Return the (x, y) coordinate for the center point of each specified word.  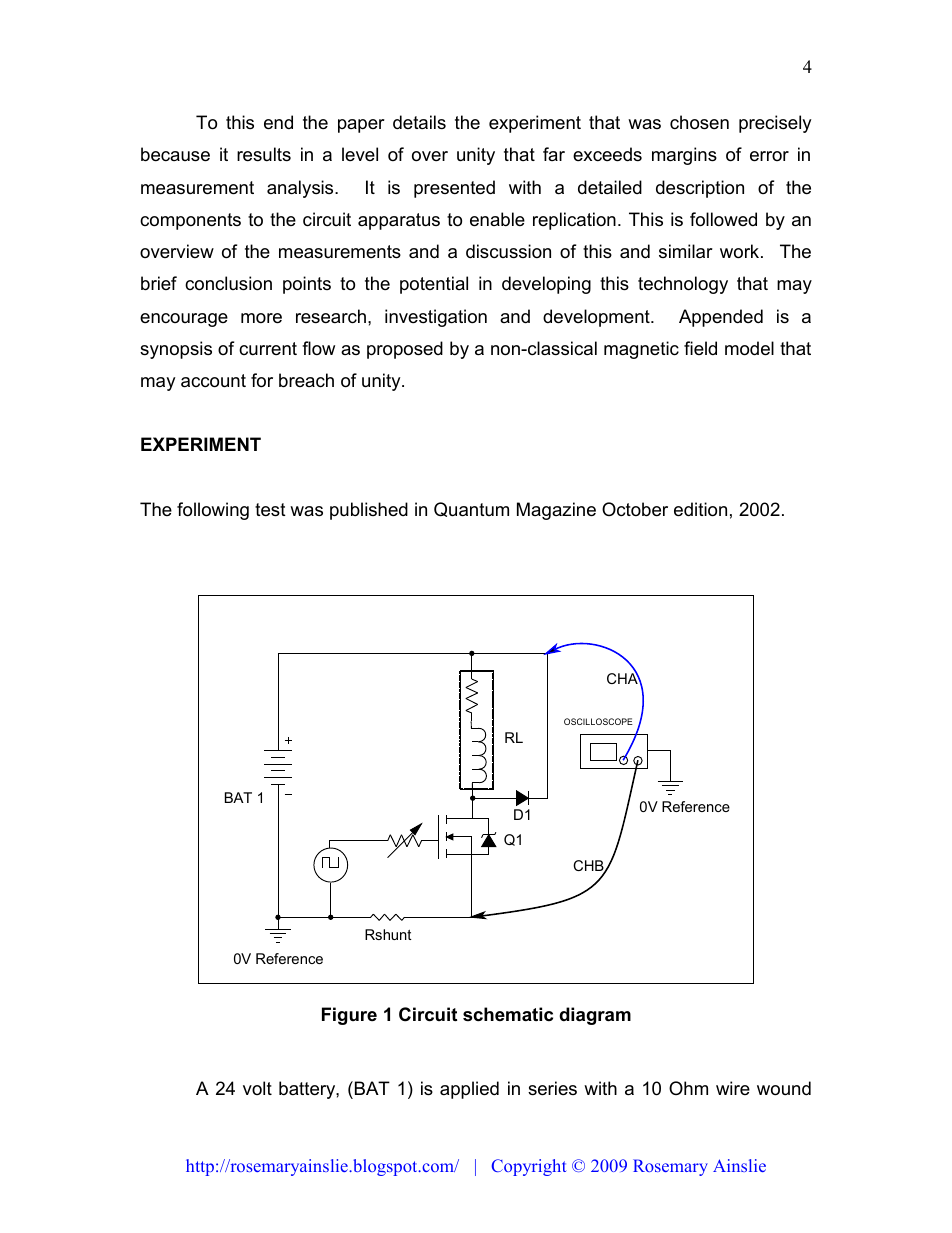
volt (257, 1088)
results (264, 154)
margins (684, 156)
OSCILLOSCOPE (598, 721)
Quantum (471, 509)
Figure (349, 1016)
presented (454, 189)
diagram (595, 1016)
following (213, 511)
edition (700, 509)
